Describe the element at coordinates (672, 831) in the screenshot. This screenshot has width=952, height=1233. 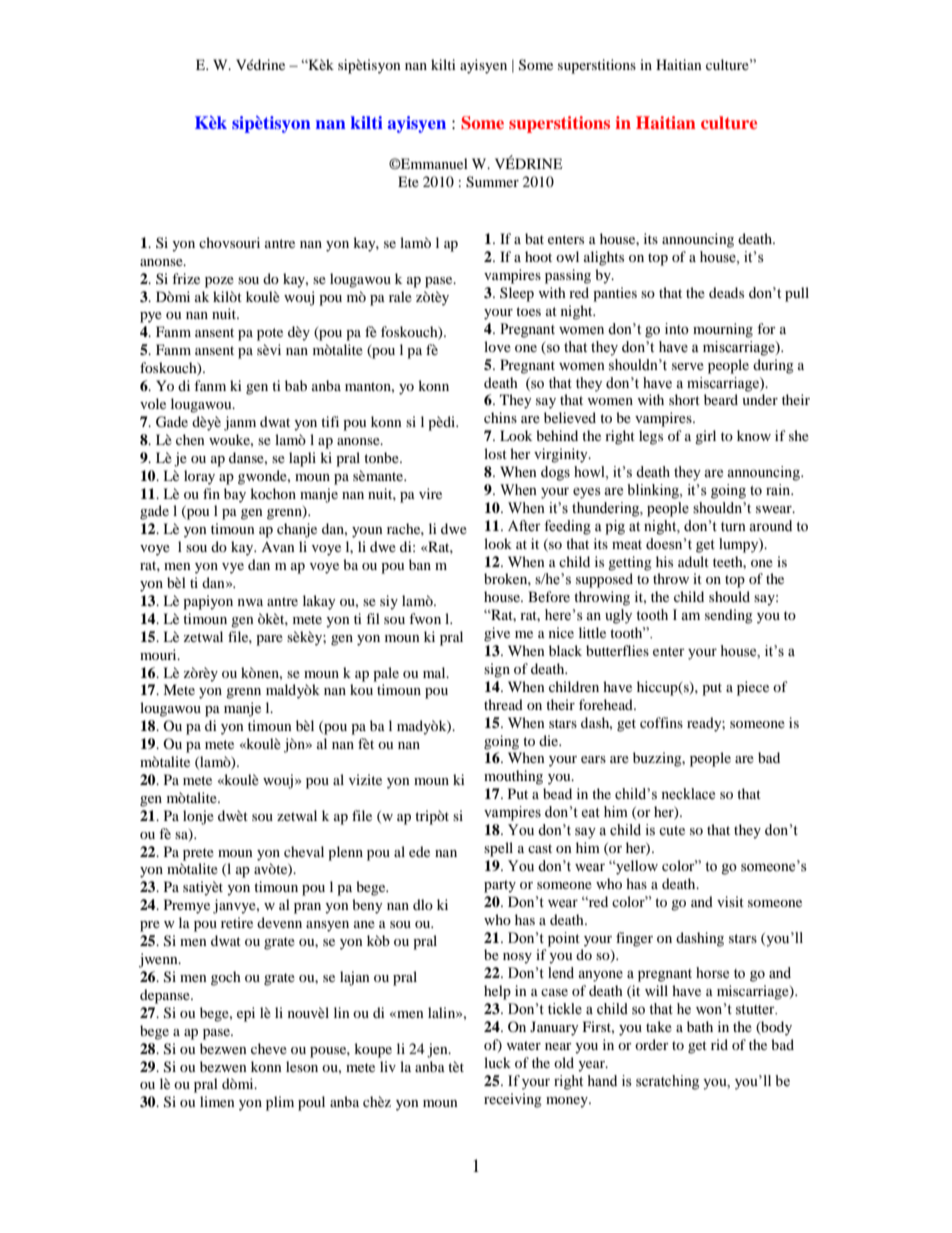
I see `cute` at that location.
